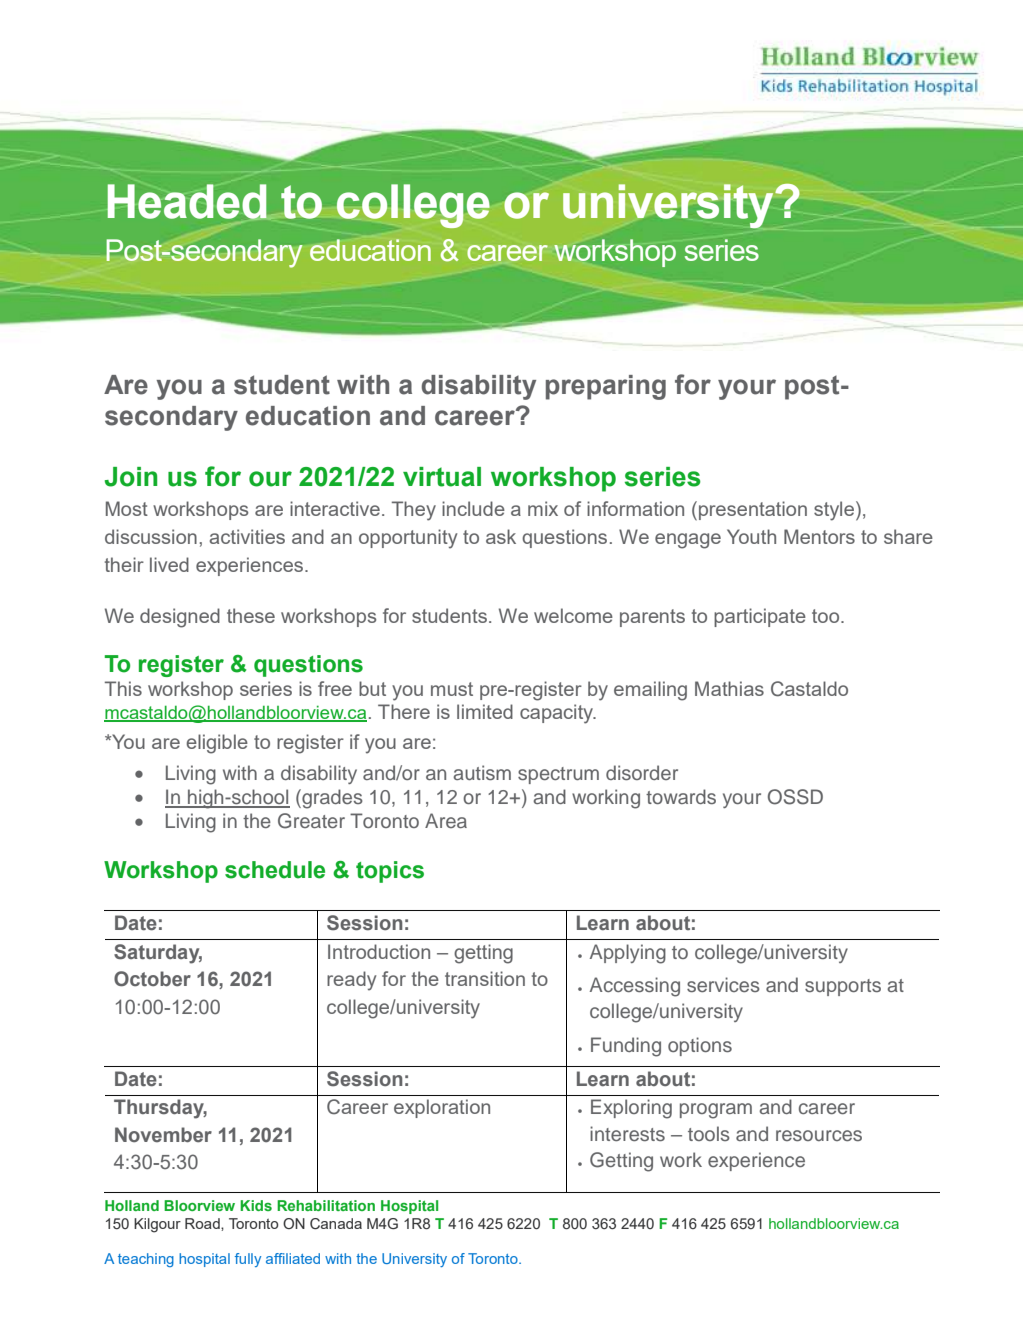 Image resolution: width=1023 pixels, height=1324 pixels. I want to click on Road, so click(203, 1224).
